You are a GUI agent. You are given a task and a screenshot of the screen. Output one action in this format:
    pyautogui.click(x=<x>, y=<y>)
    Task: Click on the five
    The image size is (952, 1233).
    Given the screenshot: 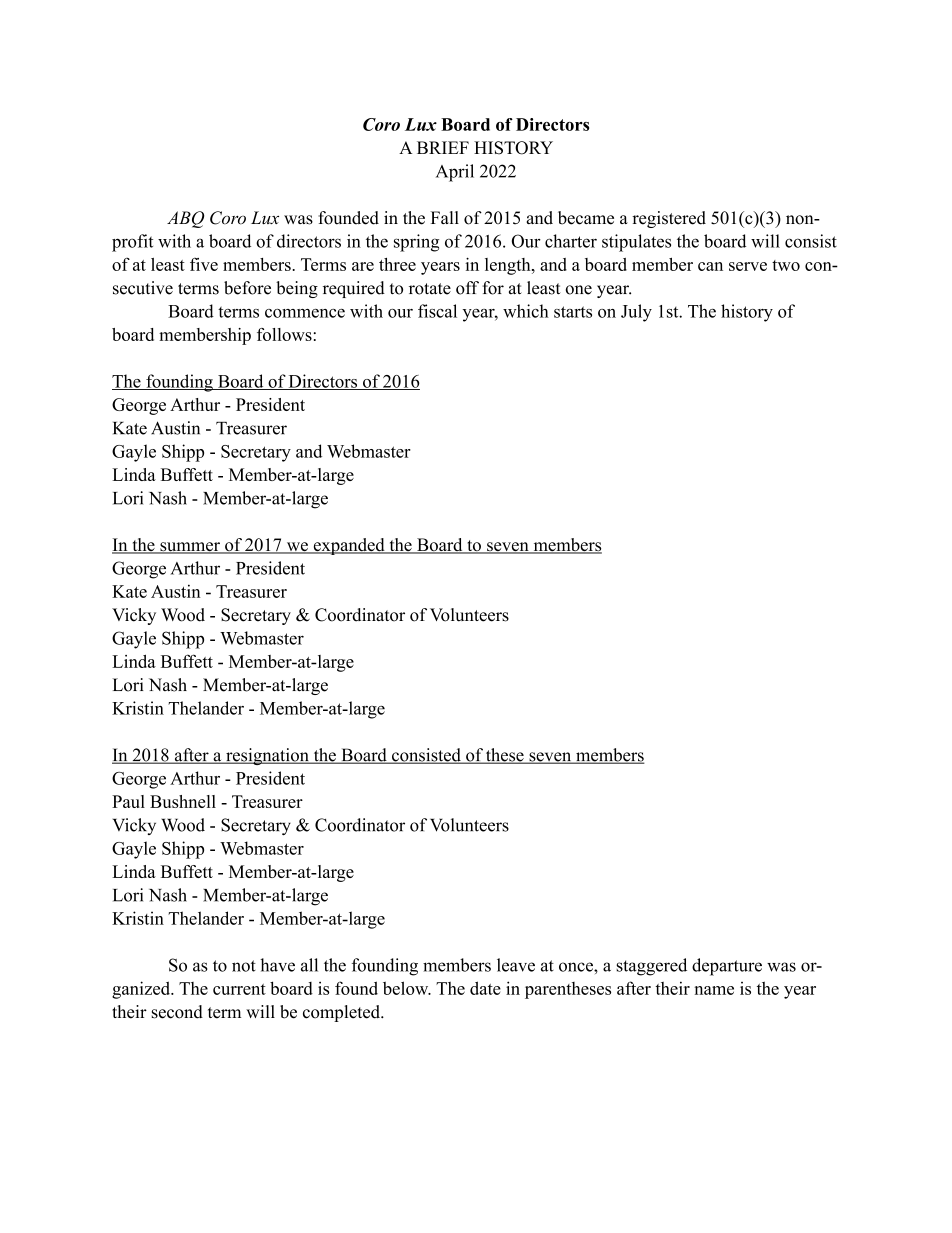 What is the action you would take?
    pyautogui.click(x=204, y=264)
